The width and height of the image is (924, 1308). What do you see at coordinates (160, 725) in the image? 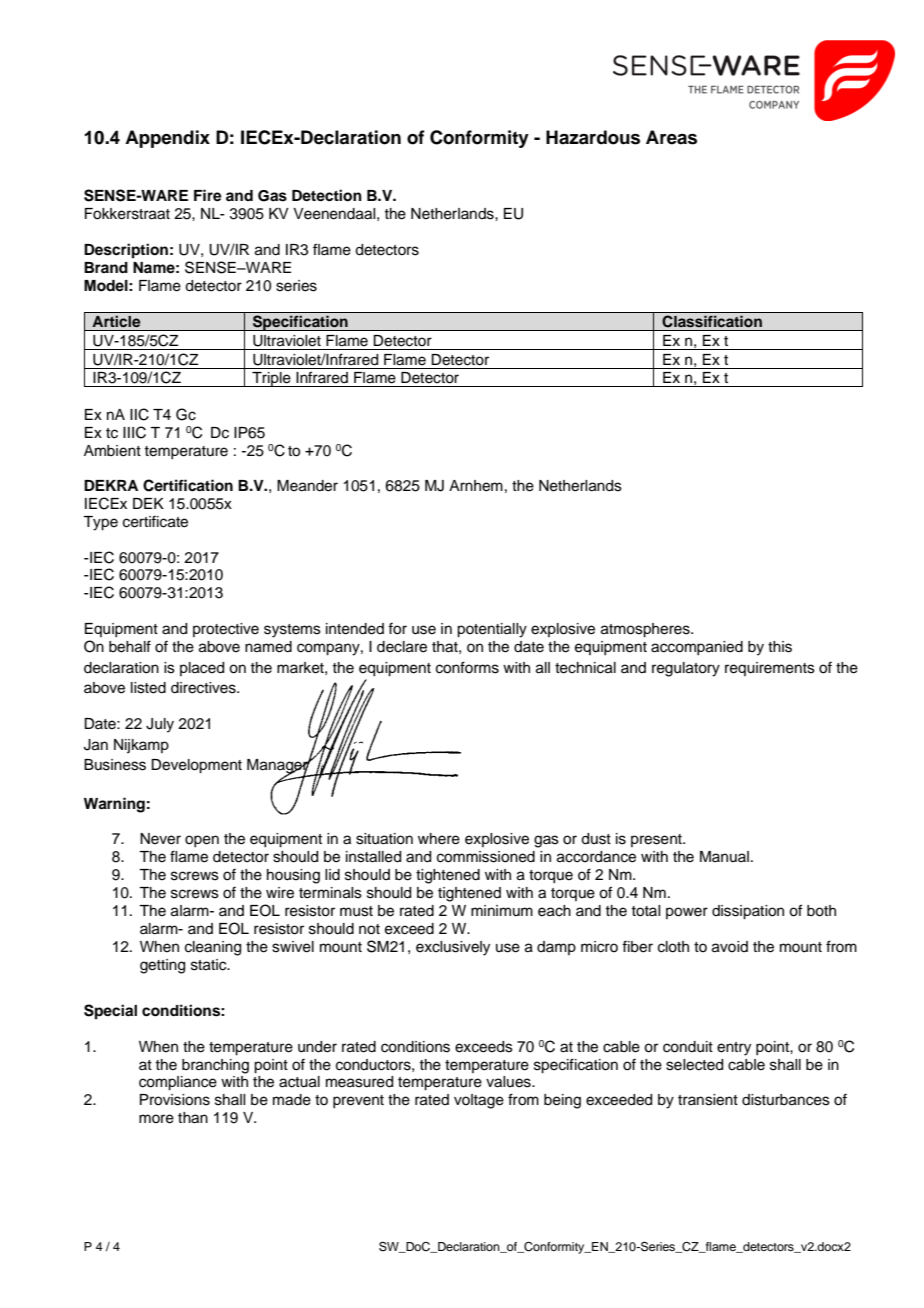
I see `July` at bounding box center [160, 725].
